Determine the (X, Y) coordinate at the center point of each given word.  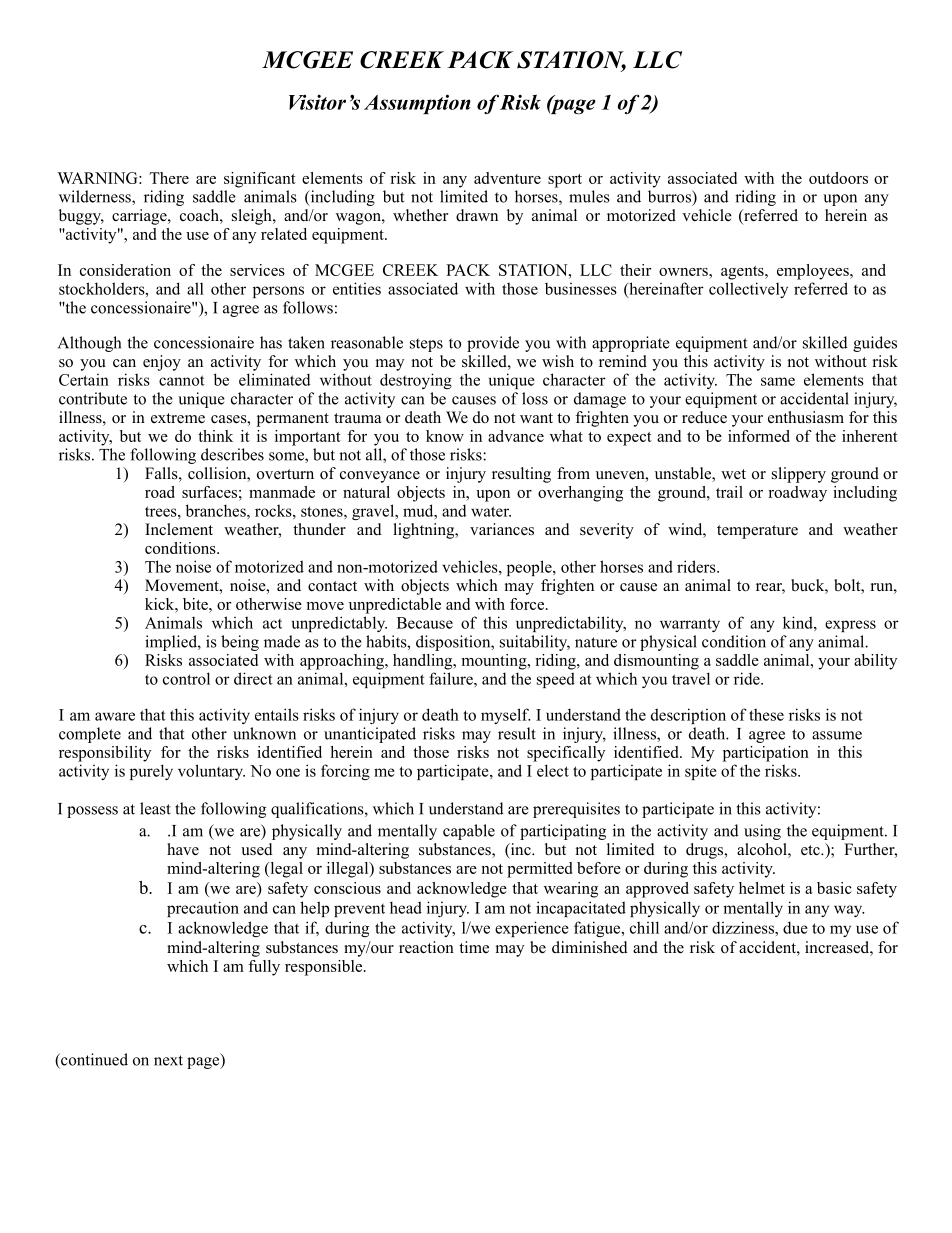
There (169, 178)
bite (196, 604)
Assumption (417, 104)
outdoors (838, 178)
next (168, 1060)
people (530, 568)
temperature (757, 532)
